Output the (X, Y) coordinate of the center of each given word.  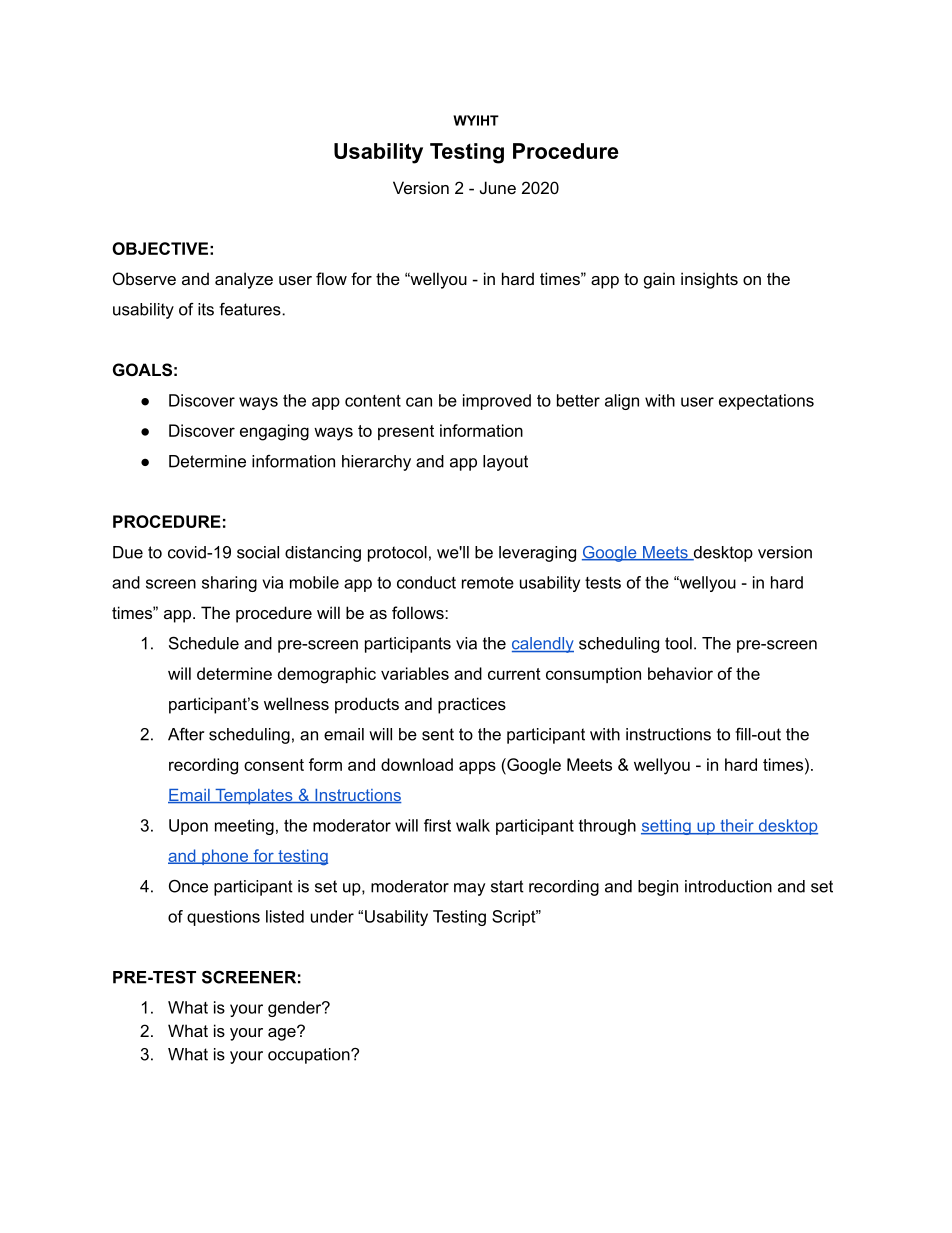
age (283, 1033)
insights (709, 280)
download (417, 764)
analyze (244, 280)
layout (505, 463)
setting (667, 827)
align (622, 402)
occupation (310, 1056)
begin (658, 888)
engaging (274, 432)
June (498, 187)
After (186, 734)
